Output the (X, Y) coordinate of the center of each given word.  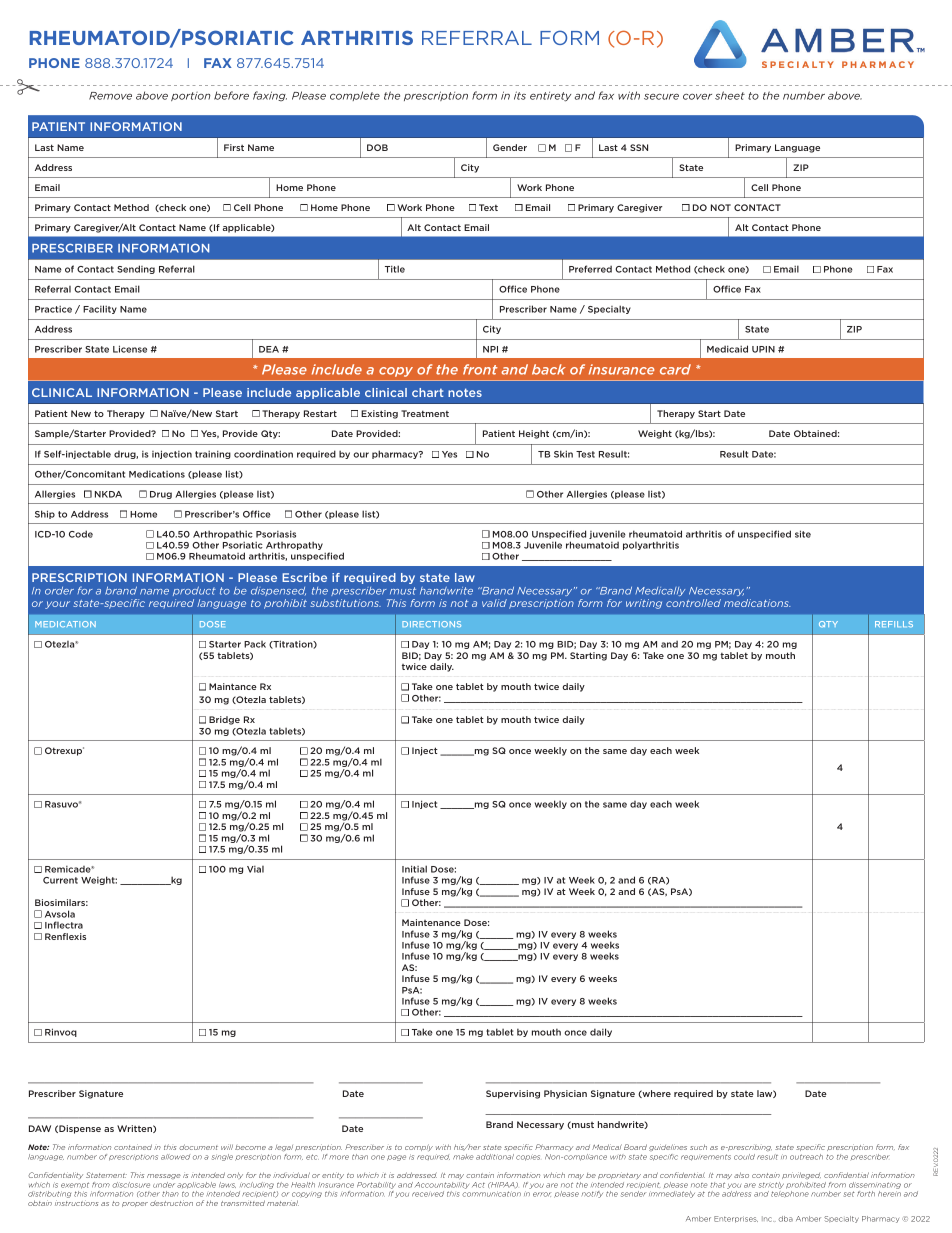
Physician (565, 1094)
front (480, 369)
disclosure (131, 1185)
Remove (110, 96)
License (130, 349)
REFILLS (894, 624)
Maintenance (431, 922)
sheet (730, 95)
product (194, 591)
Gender (510, 147)
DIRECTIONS (431, 624)
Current (60, 880)
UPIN (763, 349)
